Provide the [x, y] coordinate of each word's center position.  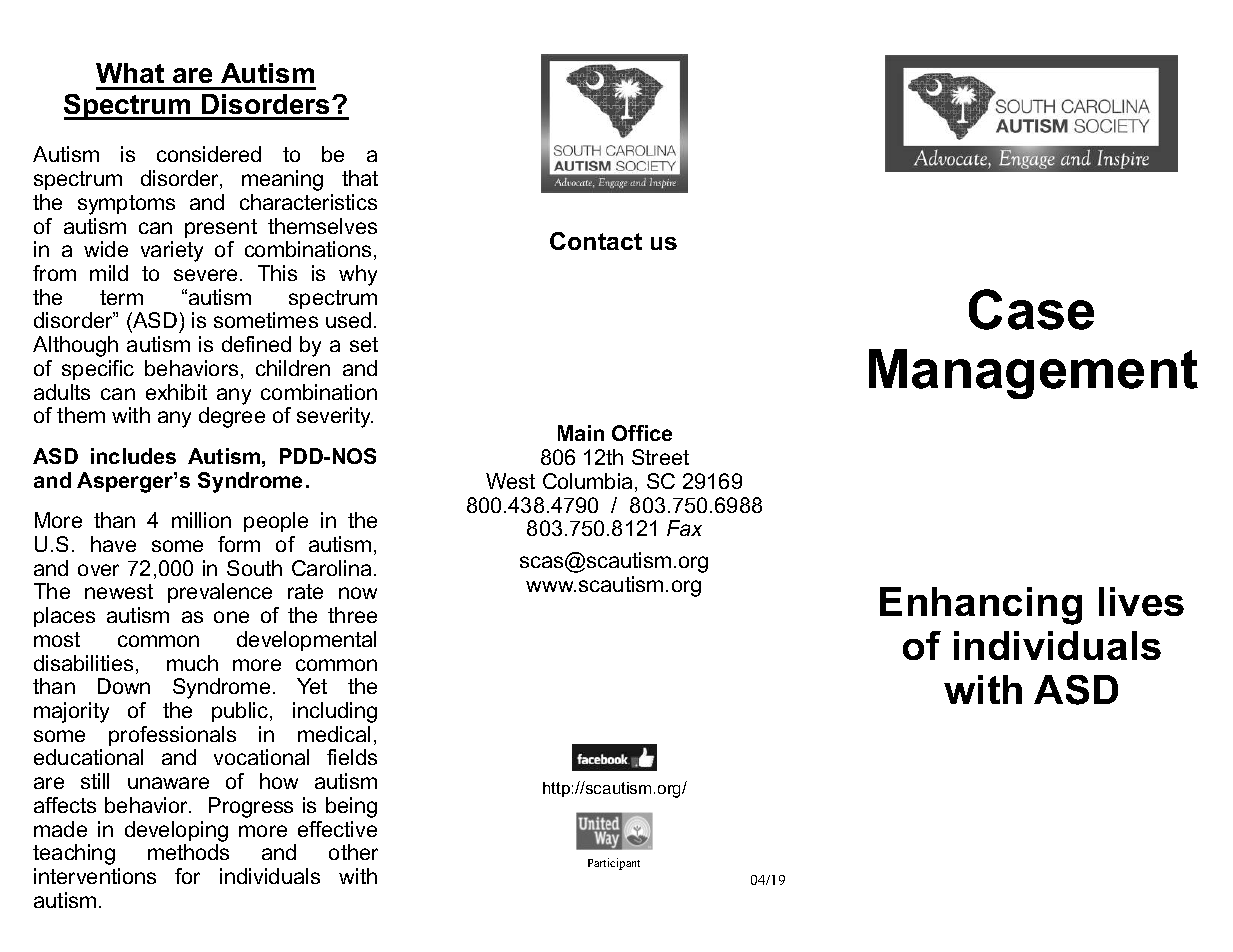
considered [209, 154]
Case [1031, 309]
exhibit [176, 392]
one [231, 617]
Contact [596, 241]
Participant [614, 864]
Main [581, 433]
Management [1033, 374]
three [352, 615]
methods [188, 852]
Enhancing [981, 606]
